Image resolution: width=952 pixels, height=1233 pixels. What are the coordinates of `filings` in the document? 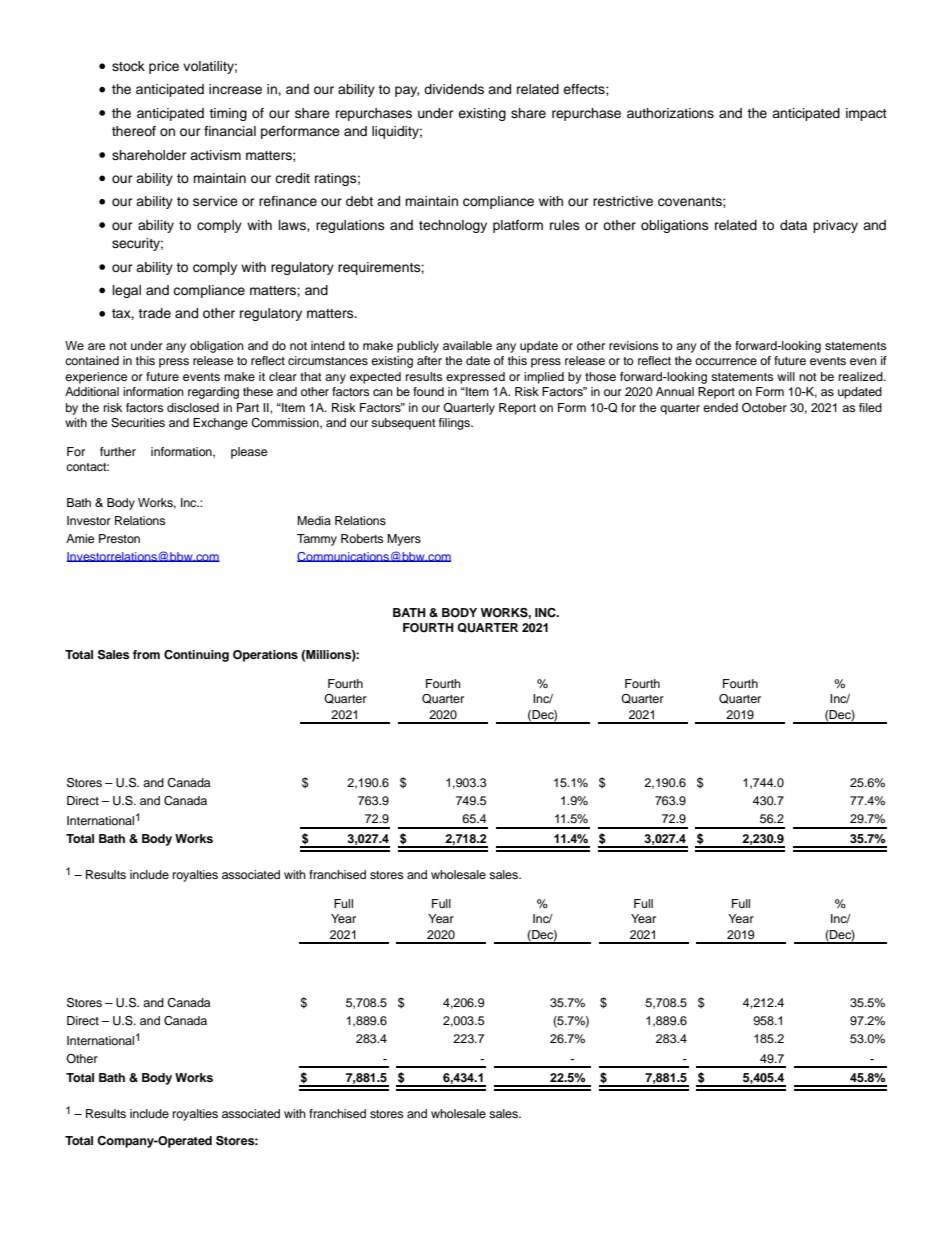 It's located at (455, 424).
